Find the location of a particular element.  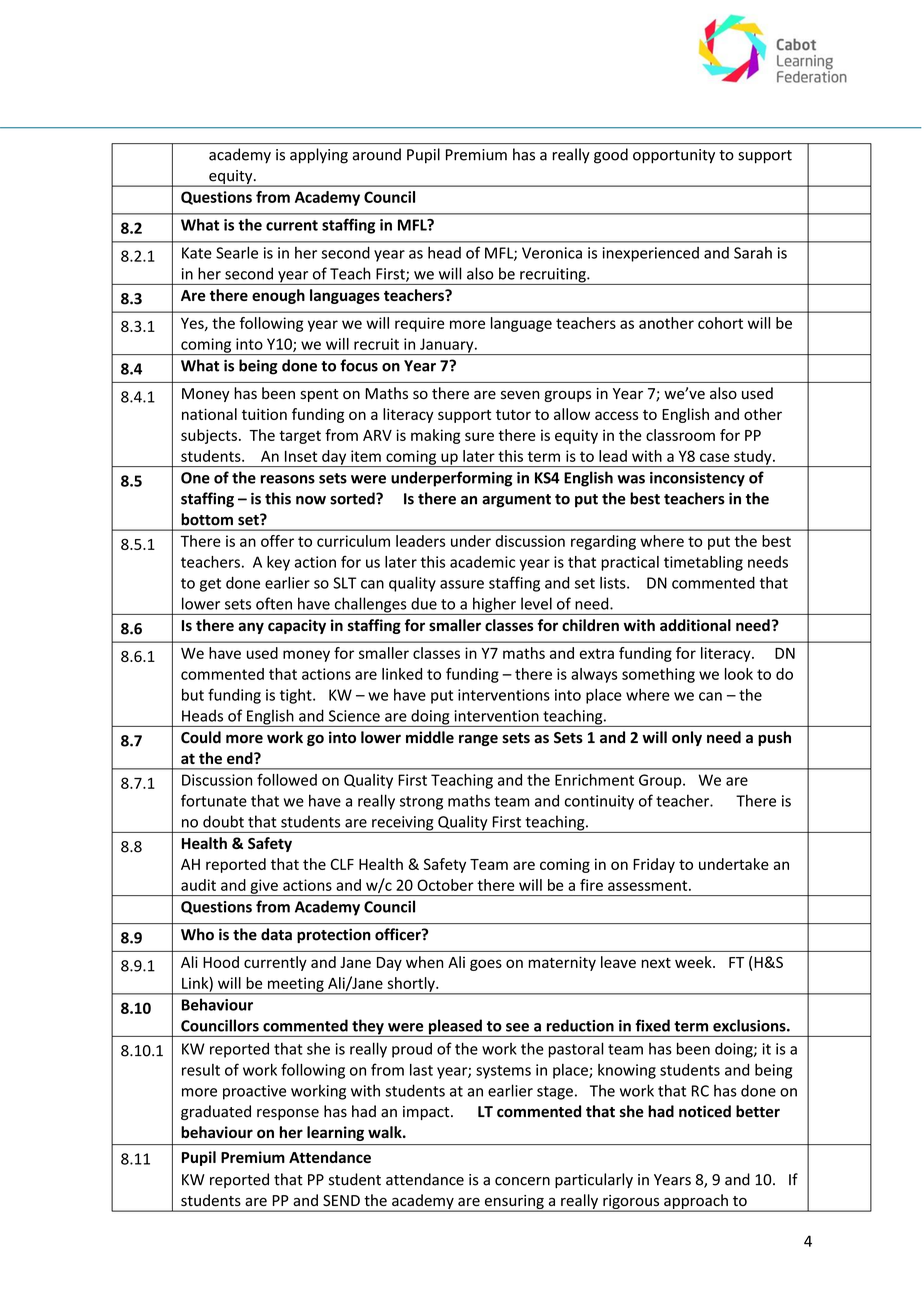

data is located at coordinates (276, 934).
